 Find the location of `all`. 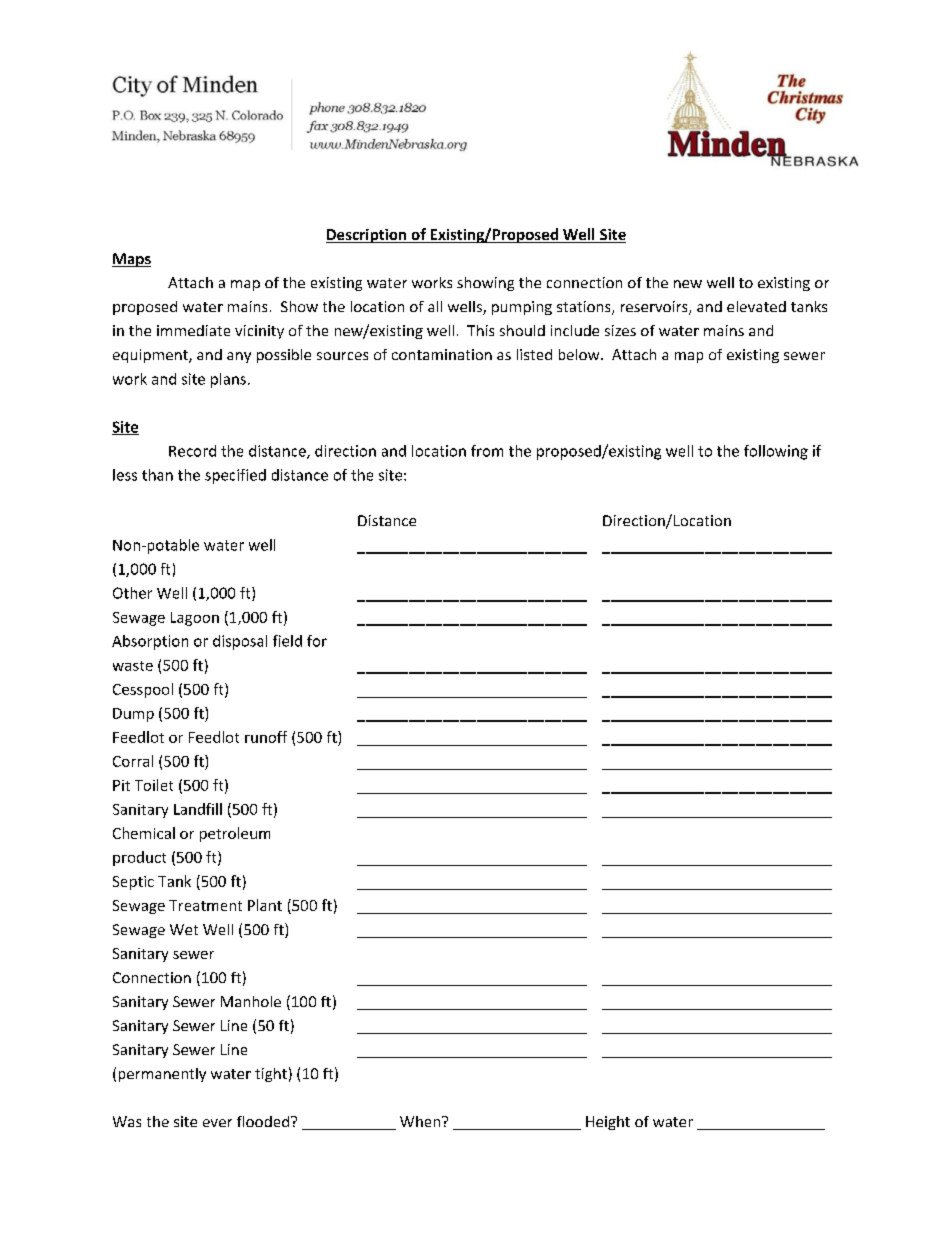

all is located at coordinates (435, 306).
